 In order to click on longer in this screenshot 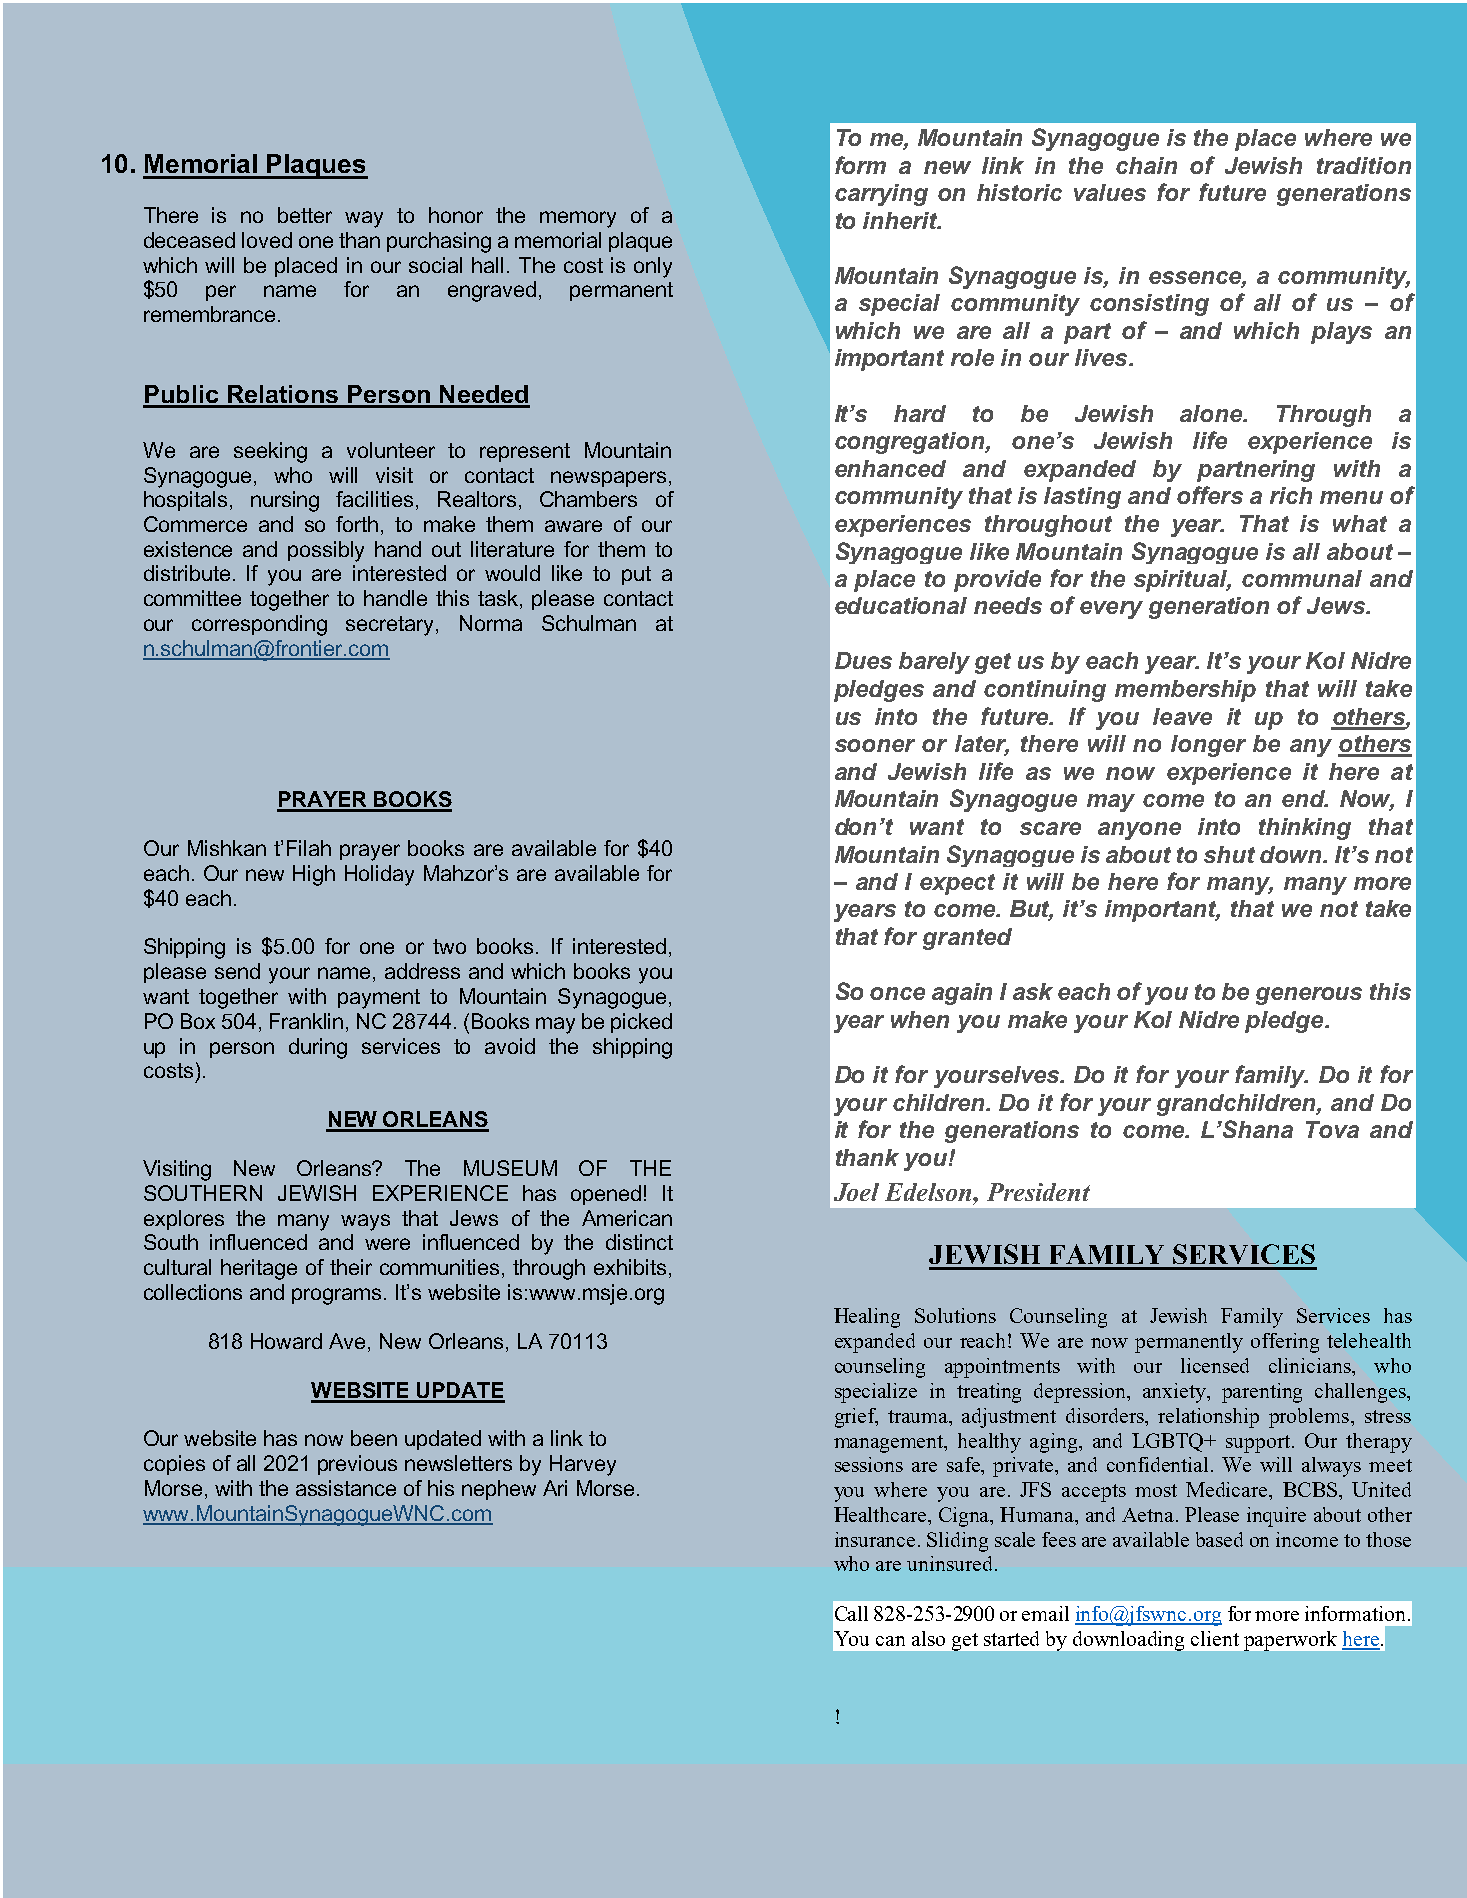, I will do `click(1208, 746)`.
